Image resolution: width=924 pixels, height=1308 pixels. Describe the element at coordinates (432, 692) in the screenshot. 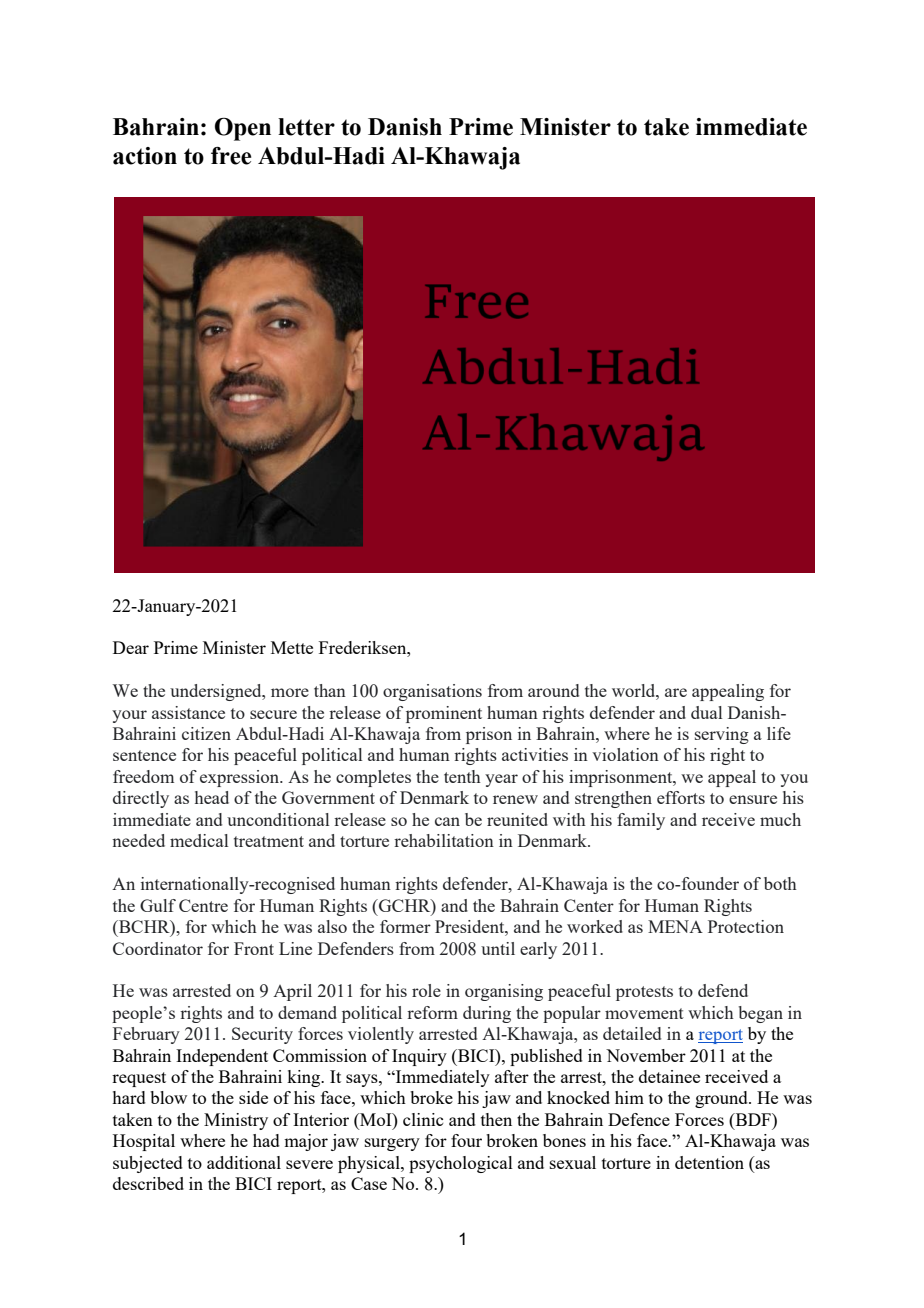

I see `organisations` at that location.
